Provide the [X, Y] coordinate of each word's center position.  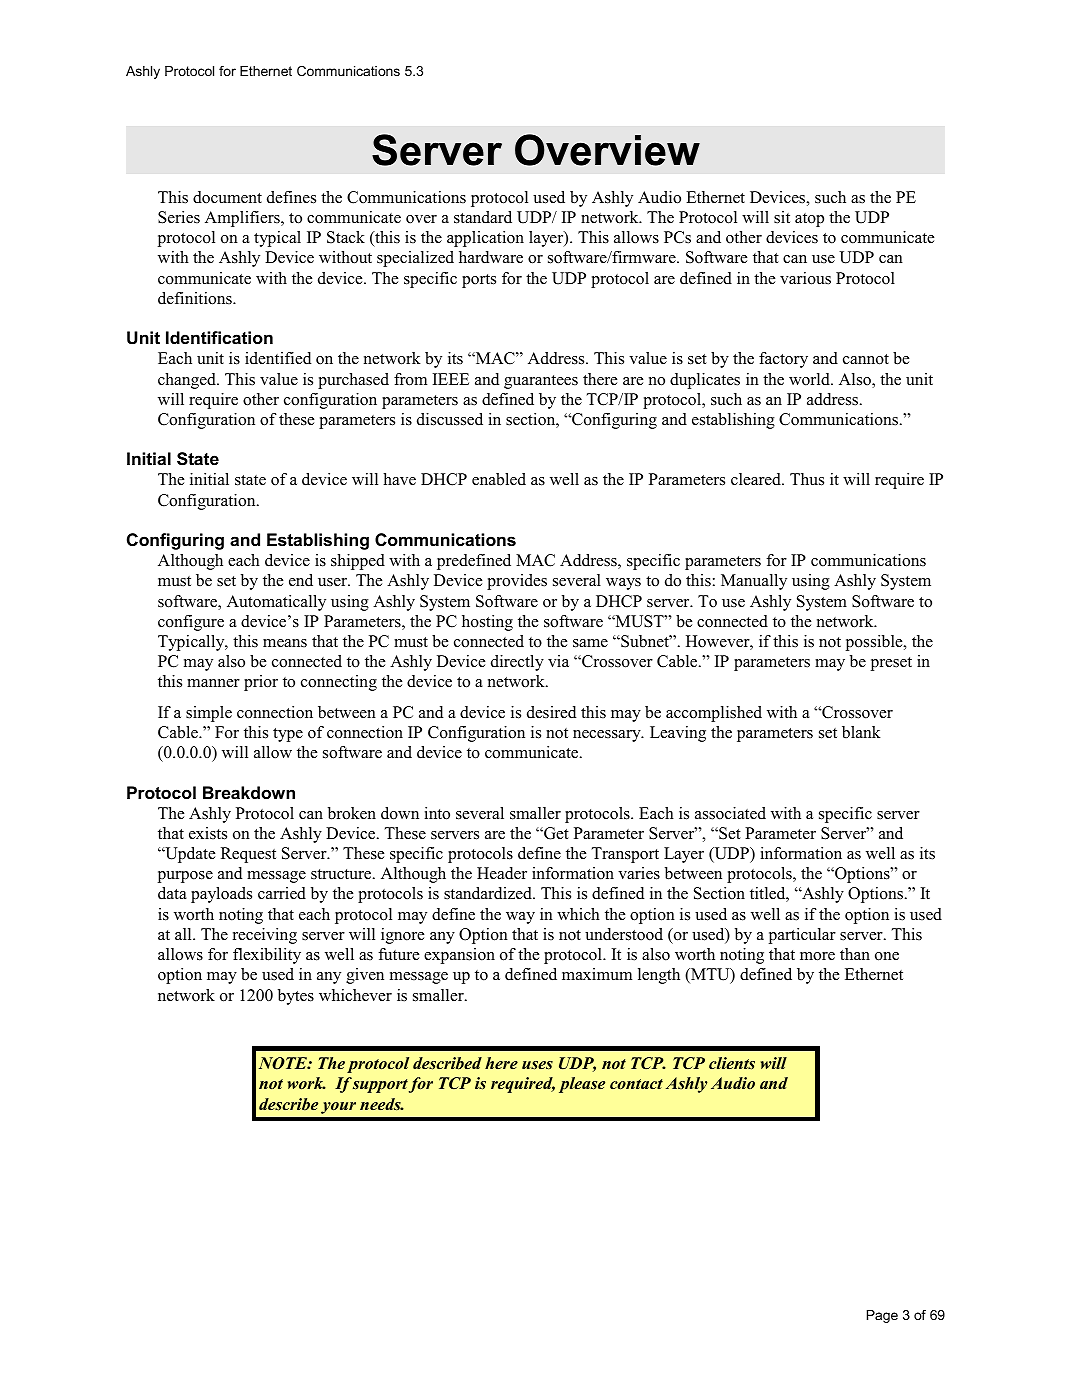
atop [809, 220]
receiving [265, 936]
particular [802, 936]
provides [517, 582]
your [338, 1108]
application [485, 239]
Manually [754, 582]
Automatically [276, 603]
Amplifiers [243, 219]
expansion [459, 956]
